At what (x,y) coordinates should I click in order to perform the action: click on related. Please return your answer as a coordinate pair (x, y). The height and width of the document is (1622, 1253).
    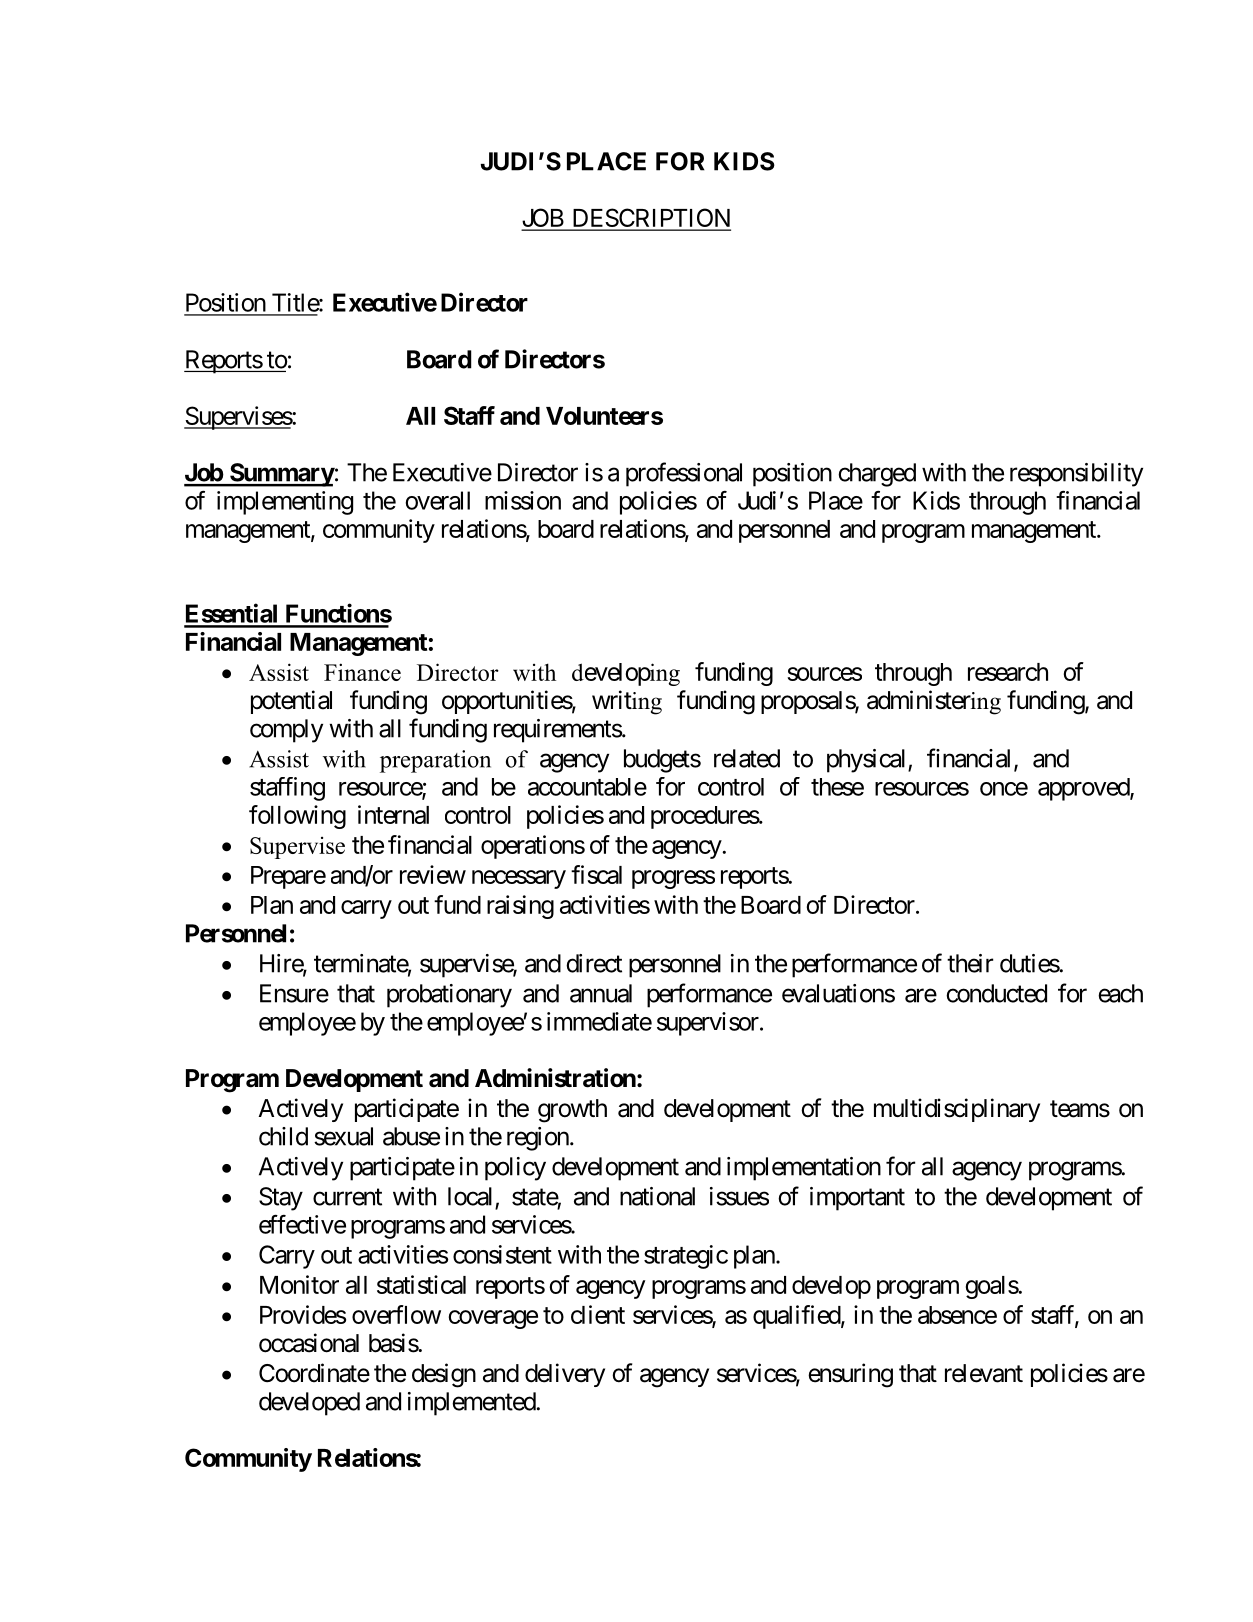
    Looking at the image, I should click on (747, 758).
